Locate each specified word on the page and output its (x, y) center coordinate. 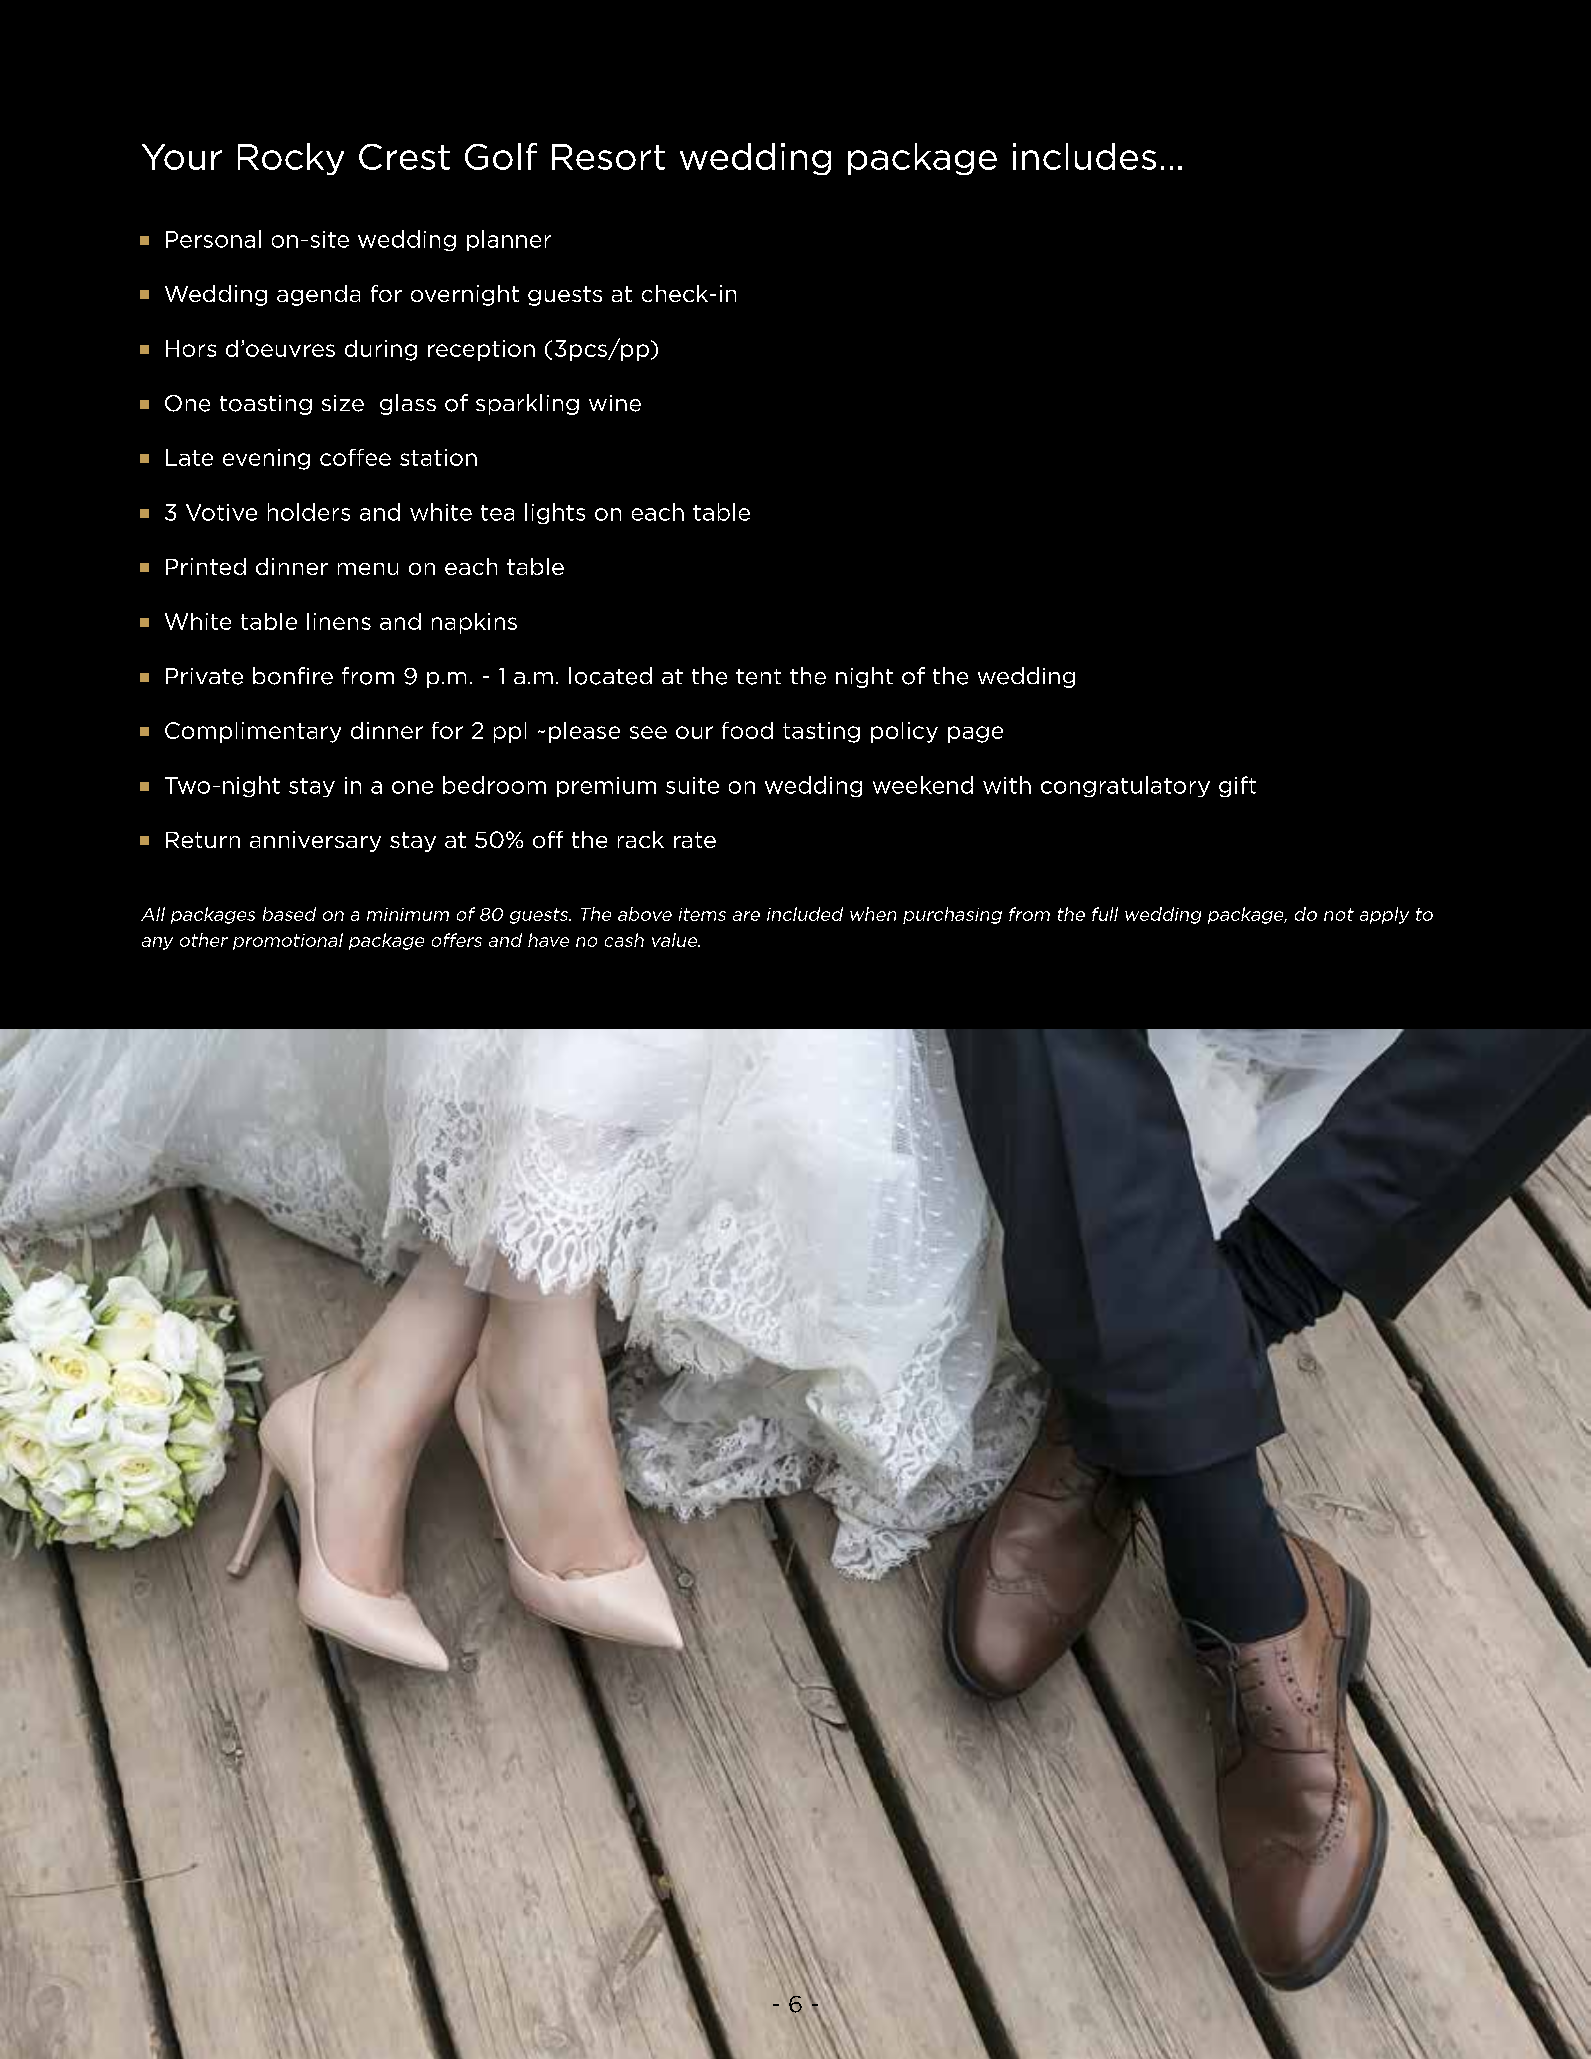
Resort (608, 157)
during (381, 350)
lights (555, 513)
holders (309, 512)
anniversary (315, 841)
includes (1084, 156)
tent (758, 677)
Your (182, 157)
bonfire (293, 676)
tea (497, 513)
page (975, 734)
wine (615, 403)
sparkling (527, 404)
